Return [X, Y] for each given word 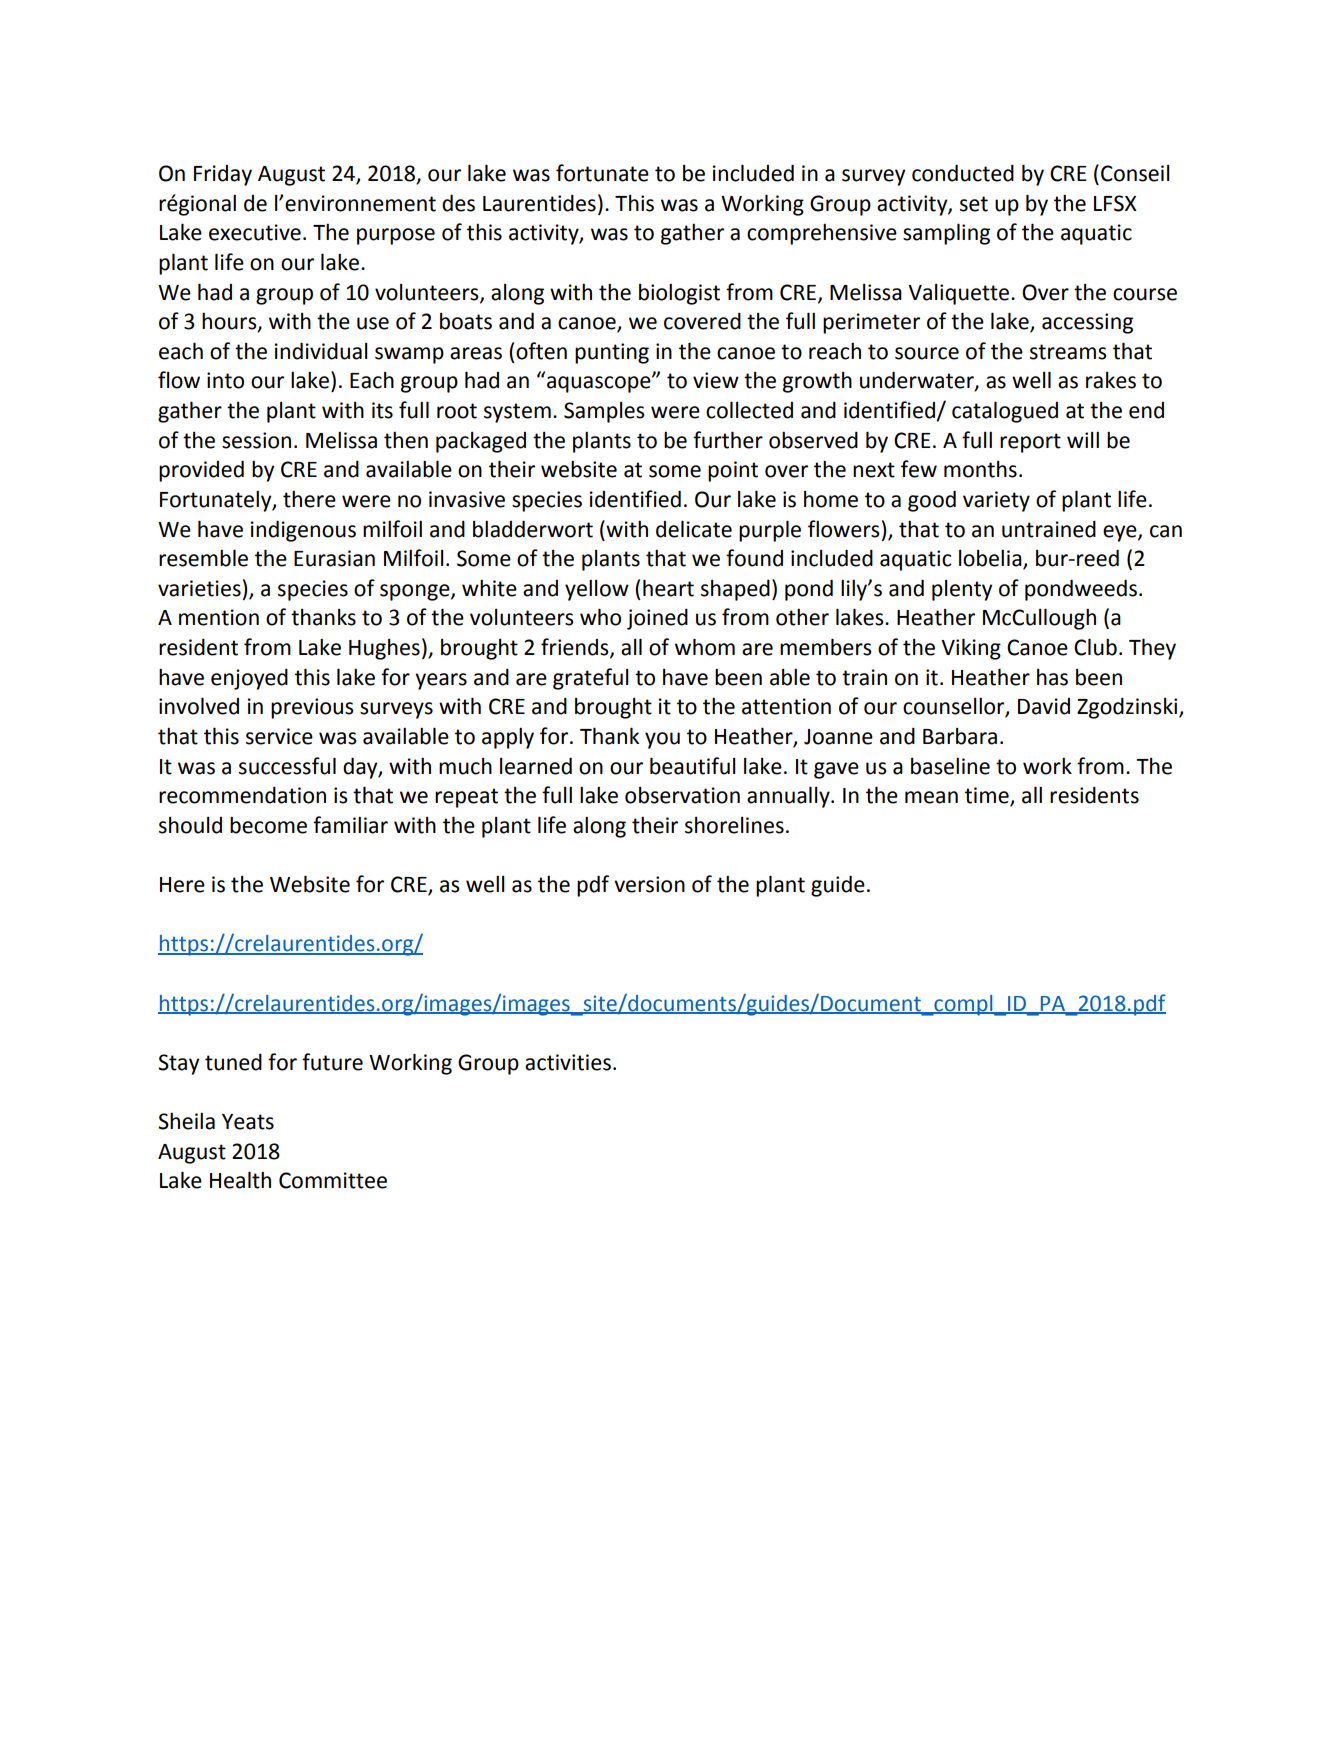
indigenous [303, 531]
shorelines [734, 825]
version [649, 884]
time [988, 796]
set [974, 204]
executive [255, 232]
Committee [333, 1180]
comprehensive [822, 234]
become [268, 825]
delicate [694, 529]
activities [568, 1062]
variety [996, 501]
